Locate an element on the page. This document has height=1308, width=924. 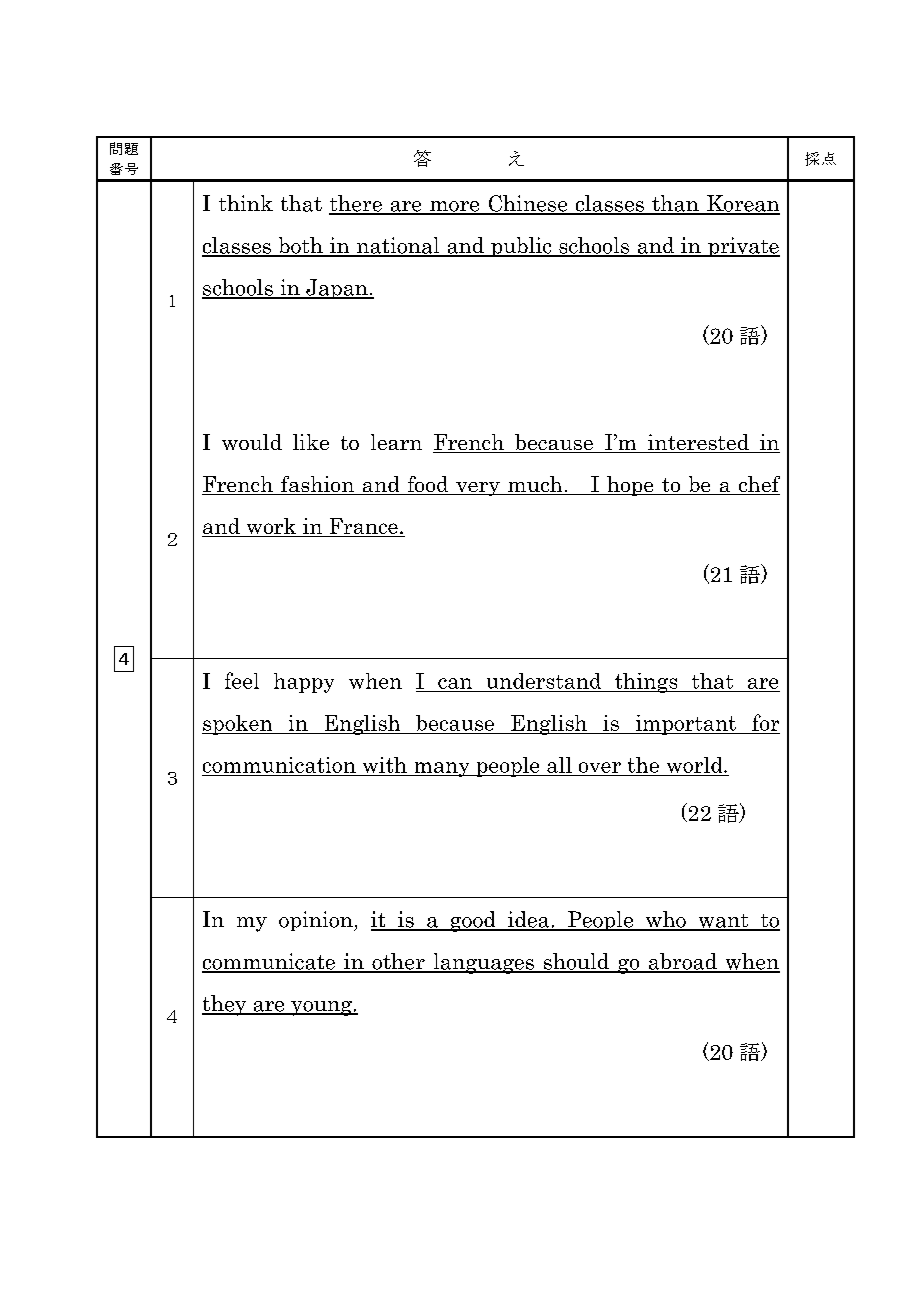
languages is located at coordinates (483, 963).
